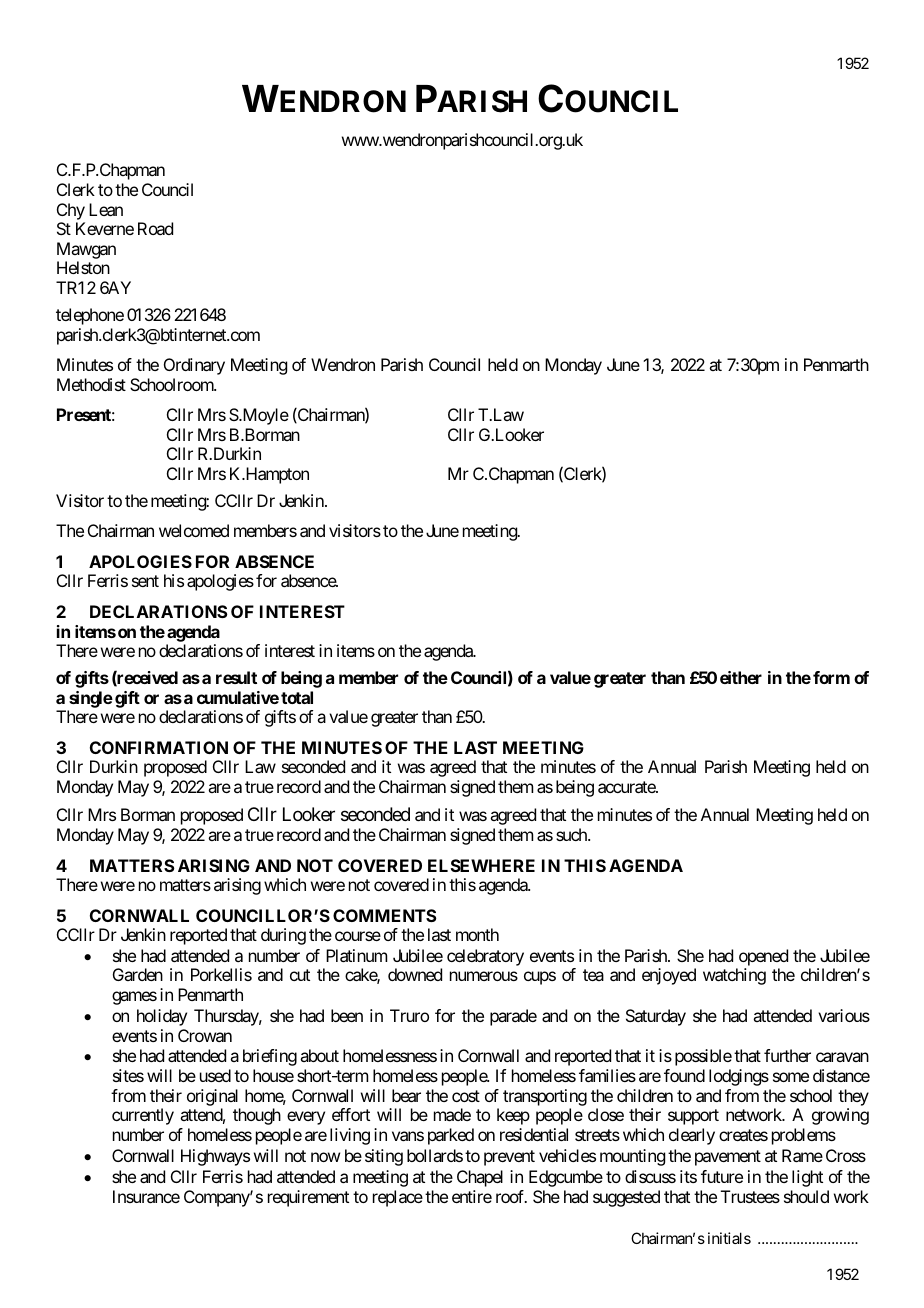 This screenshot has height=1308, width=924. I want to click on total, so click(297, 697).
